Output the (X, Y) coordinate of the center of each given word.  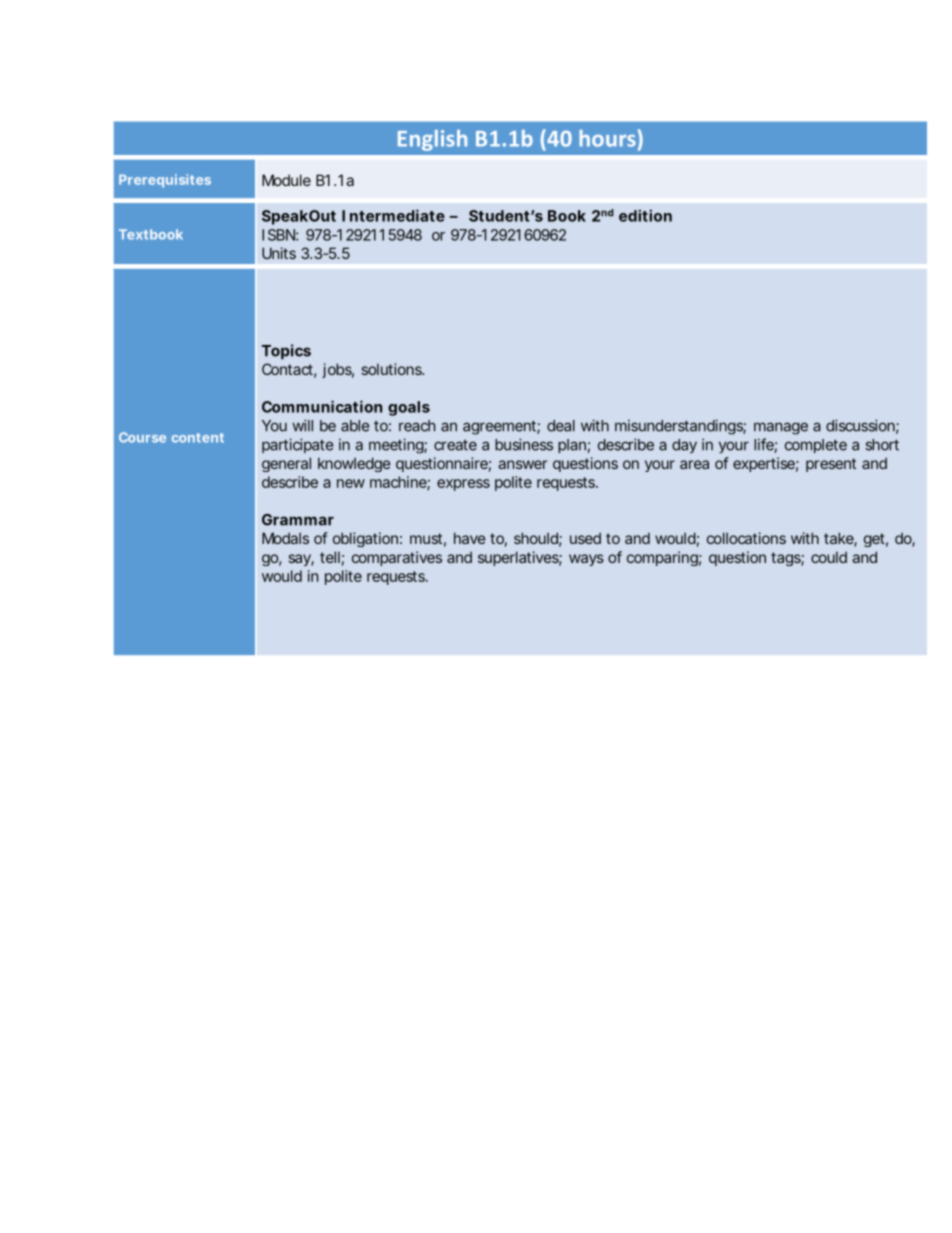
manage (781, 428)
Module (286, 180)
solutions (393, 369)
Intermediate (393, 215)
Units (279, 253)
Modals (285, 538)
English (432, 140)
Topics (286, 351)
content (198, 438)
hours (608, 138)
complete (816, 446)
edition (645, 215)
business (524, 444)
